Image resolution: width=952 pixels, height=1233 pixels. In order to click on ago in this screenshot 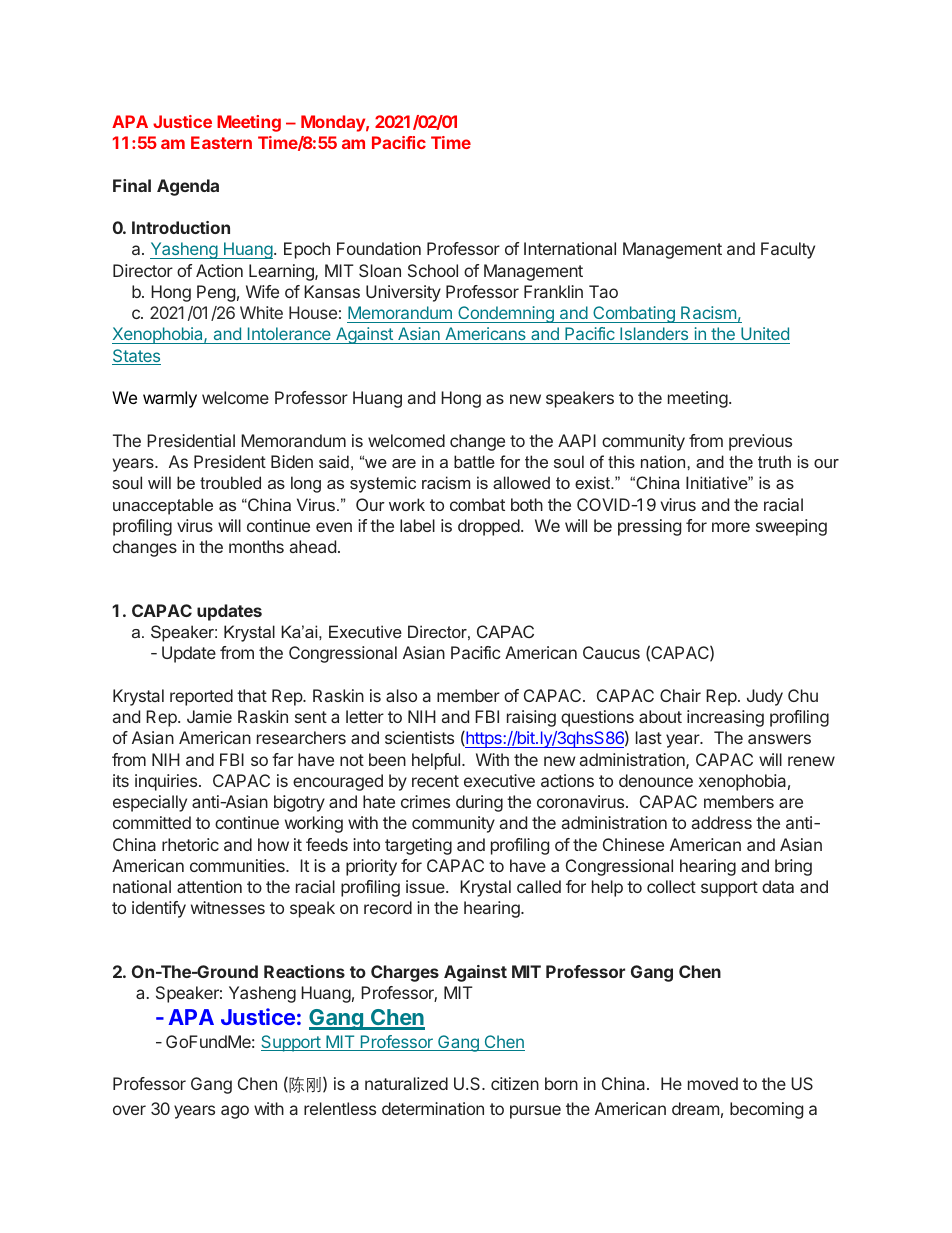, I will do `click(235, 1112)`.
